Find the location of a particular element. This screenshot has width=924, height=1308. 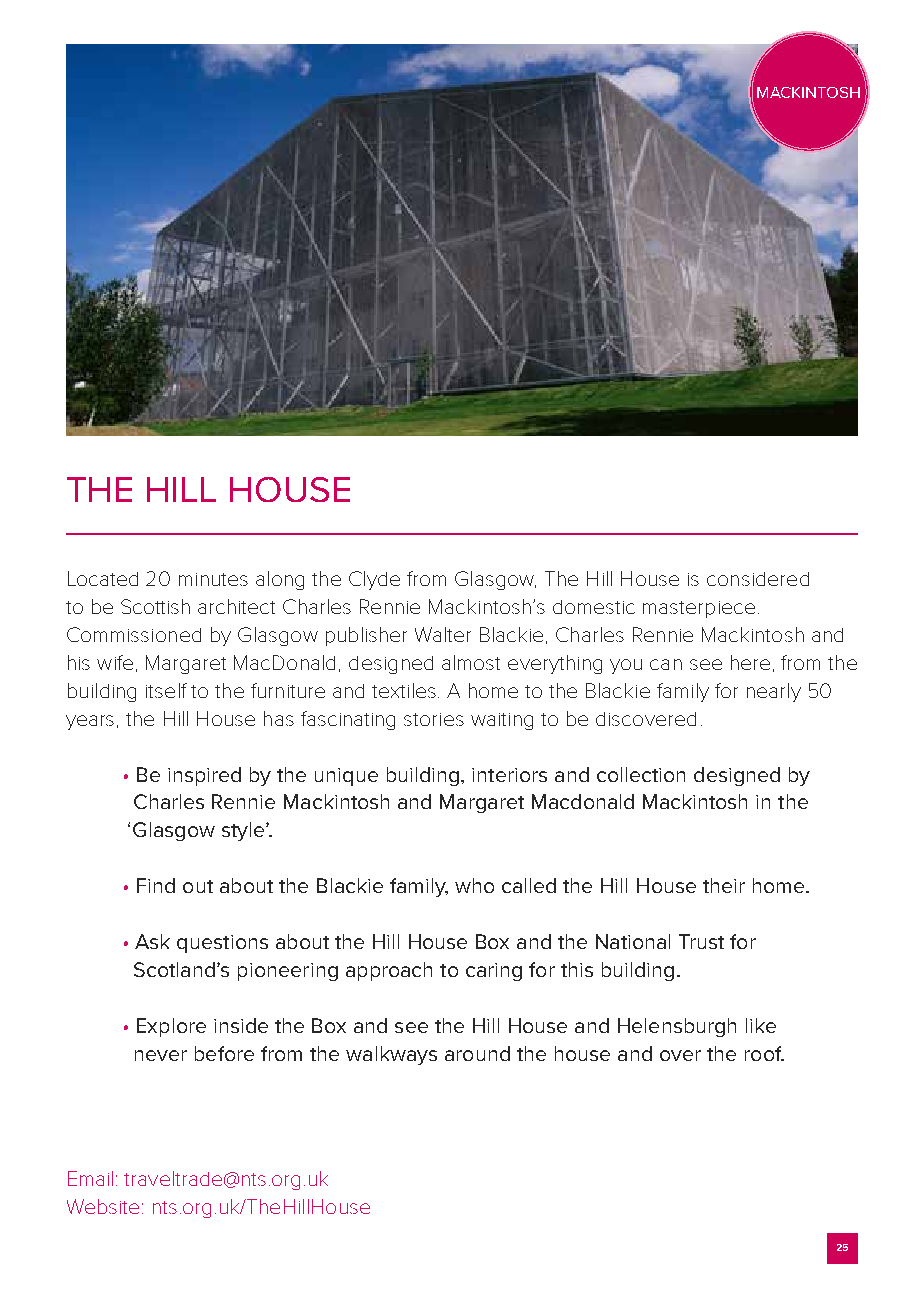

Clyde is located at coordinates (374, 580).
